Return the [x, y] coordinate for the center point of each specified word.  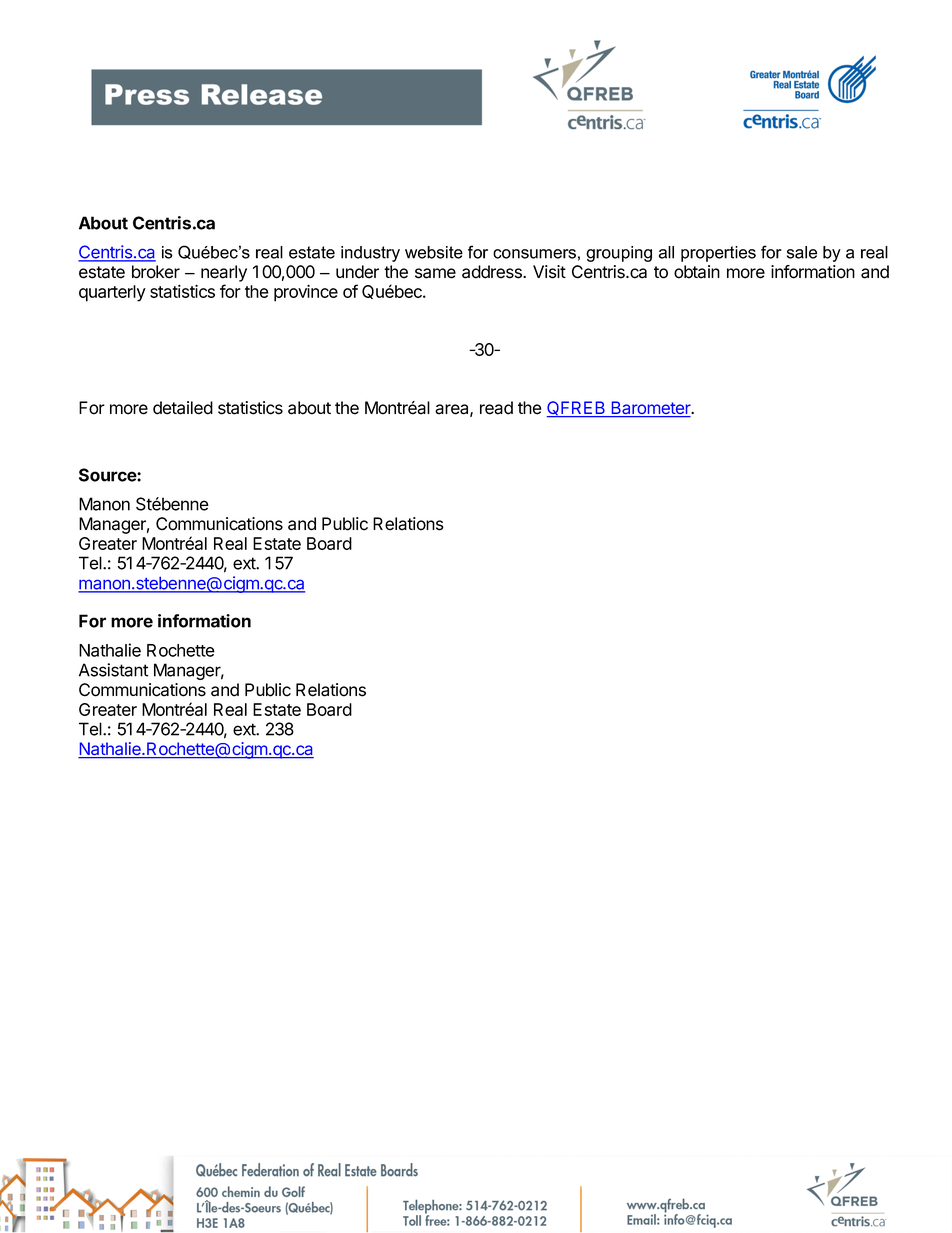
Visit [549, 272]
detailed [183, 408]
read [496, 408]
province [306, 293]
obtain [697, 272]
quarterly [112, 293]
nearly [224, 273]
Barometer [651, 409]
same [435, 273]
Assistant [113, 670]
